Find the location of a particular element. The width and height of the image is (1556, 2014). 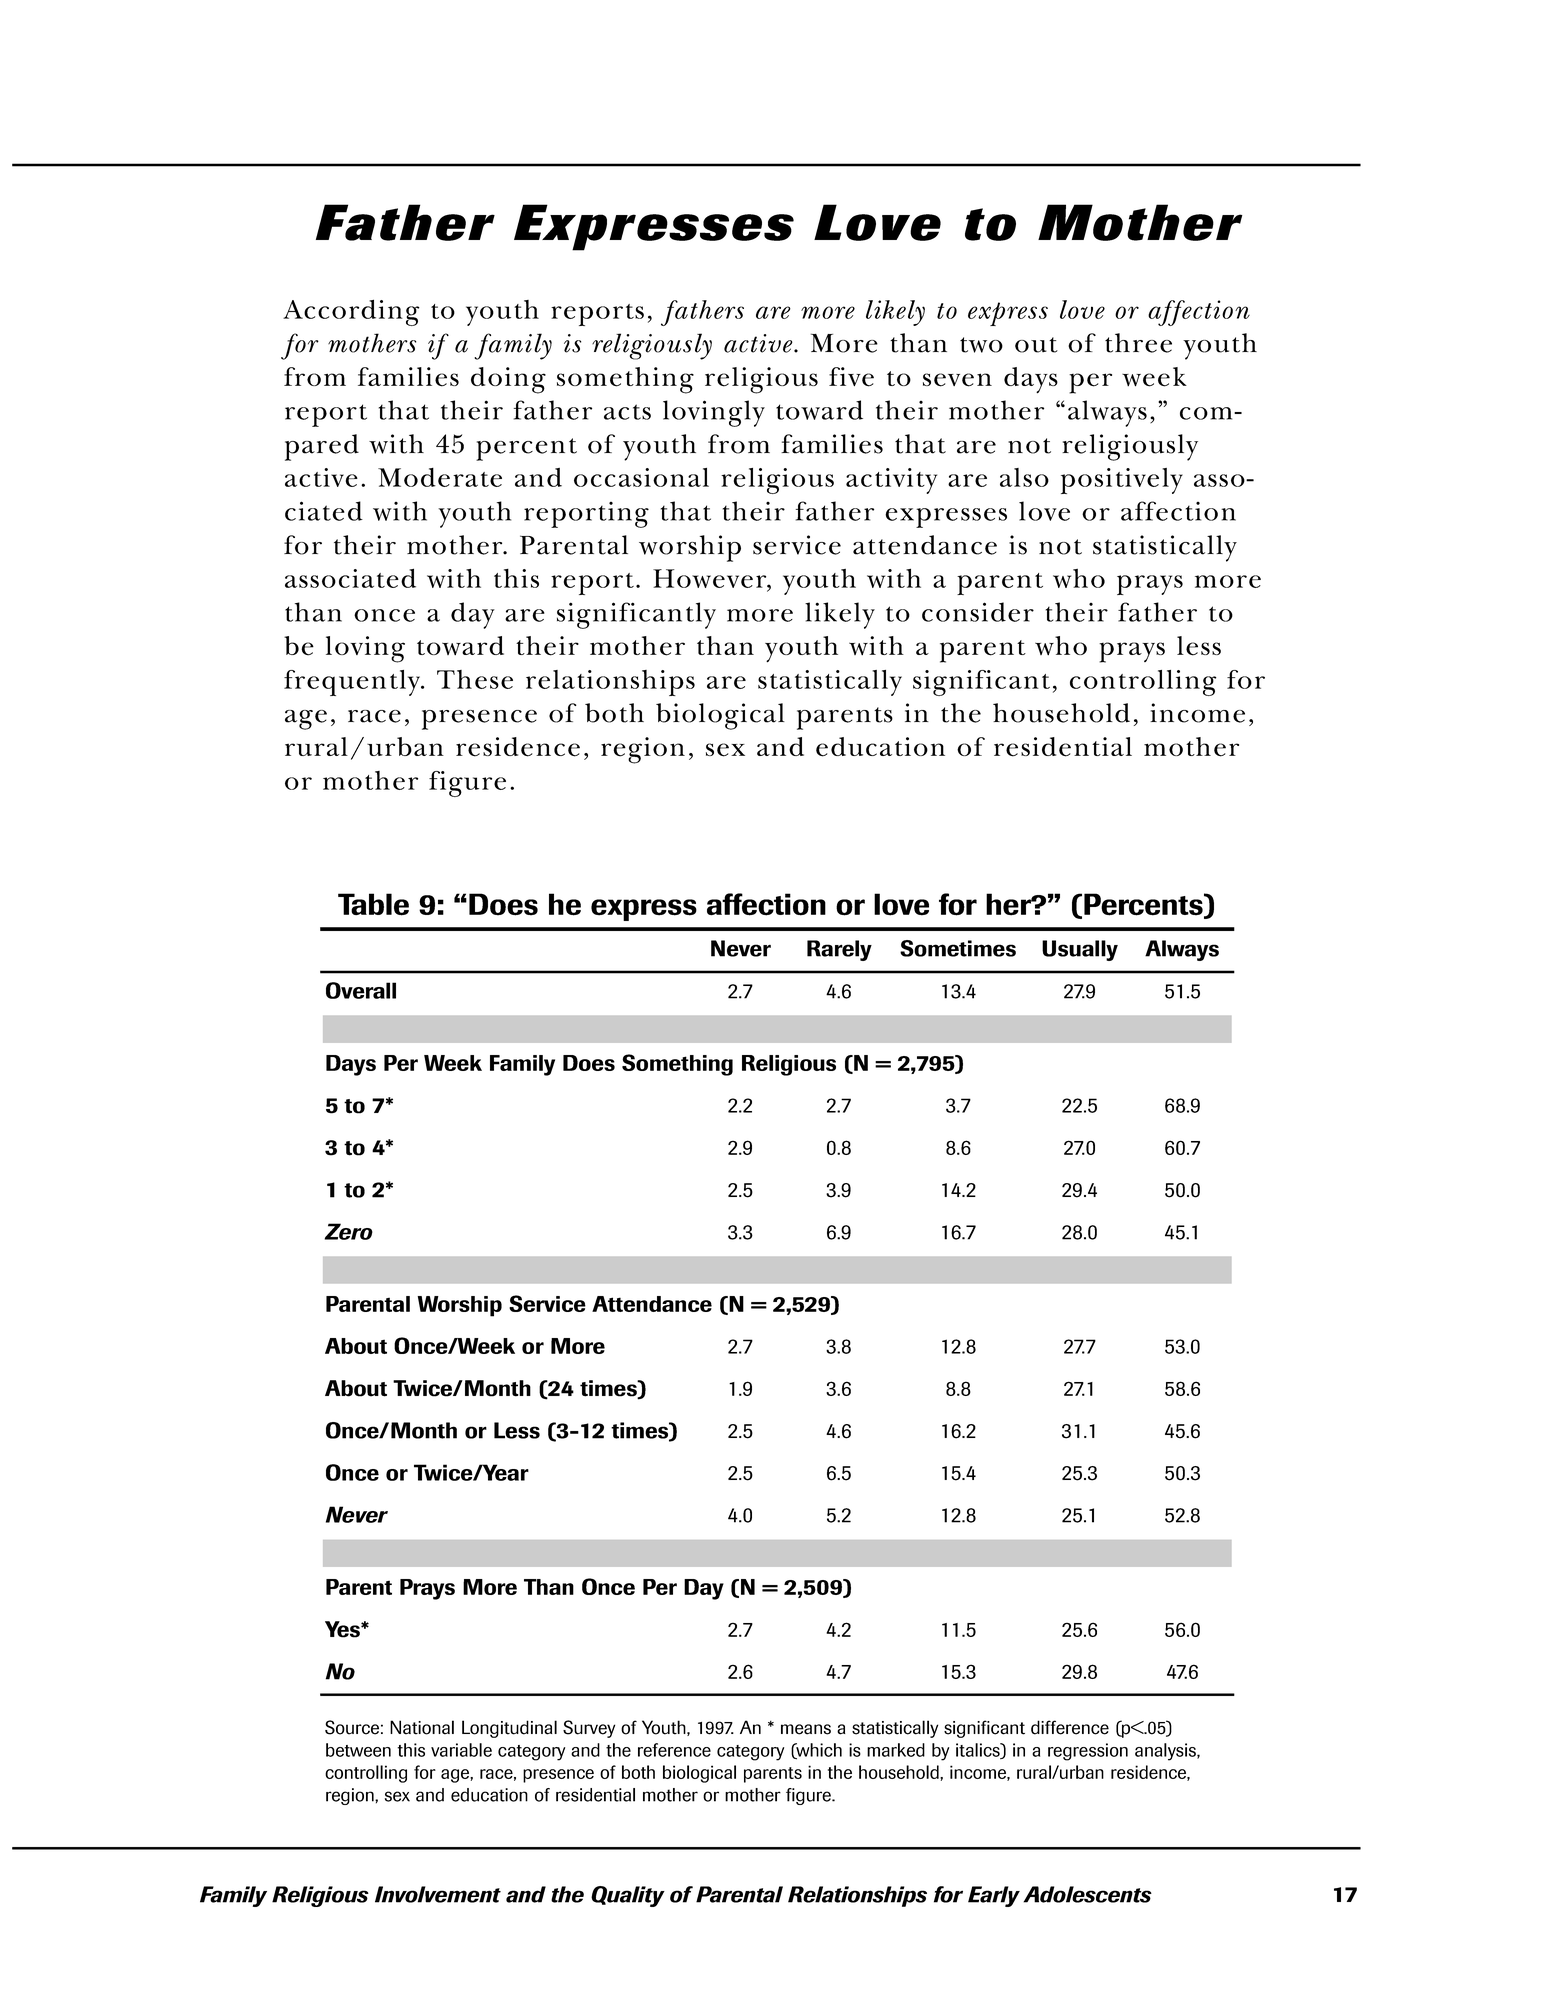

Usually is located at coordinates (1080, 950).
